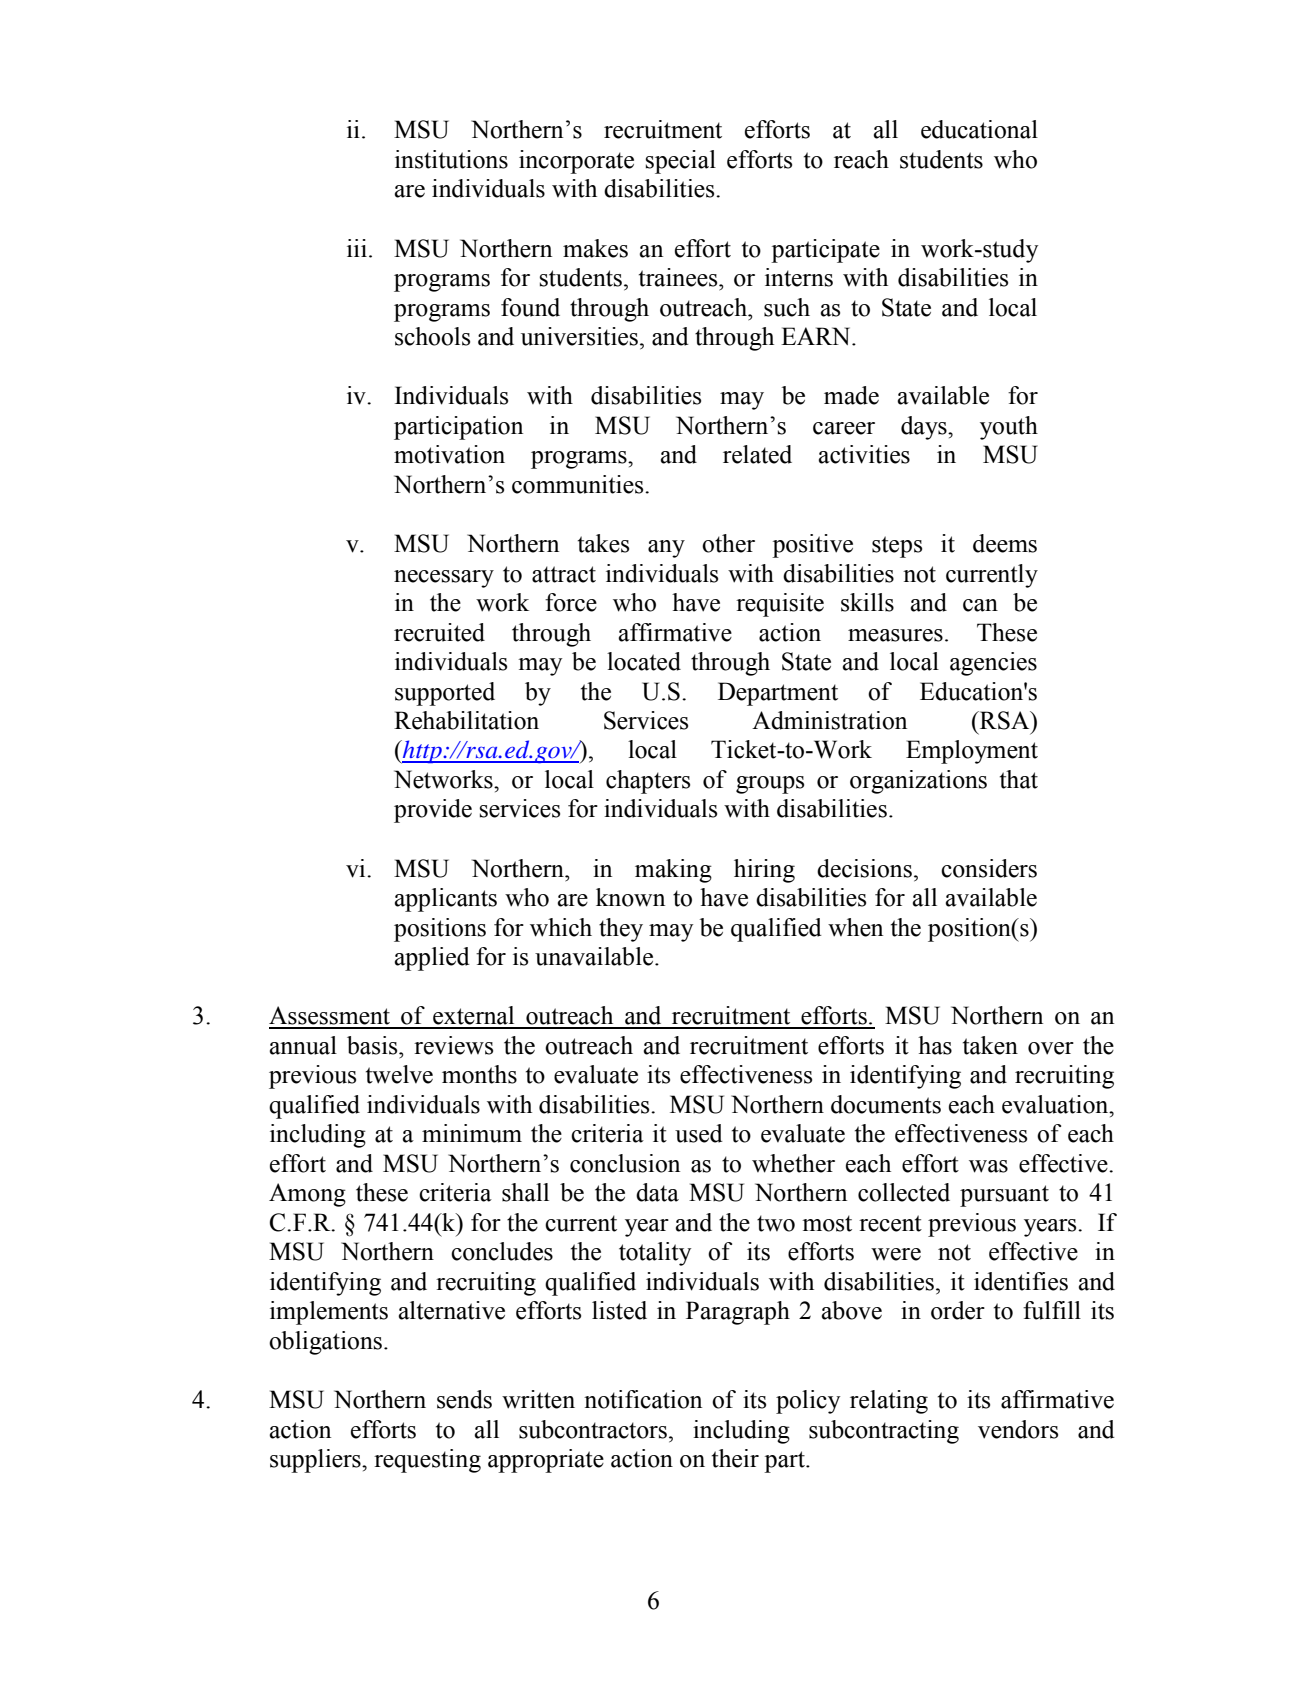 The height and width of the screenshot is (1691, 1307). I want to click on provide, so click(433, 811).
